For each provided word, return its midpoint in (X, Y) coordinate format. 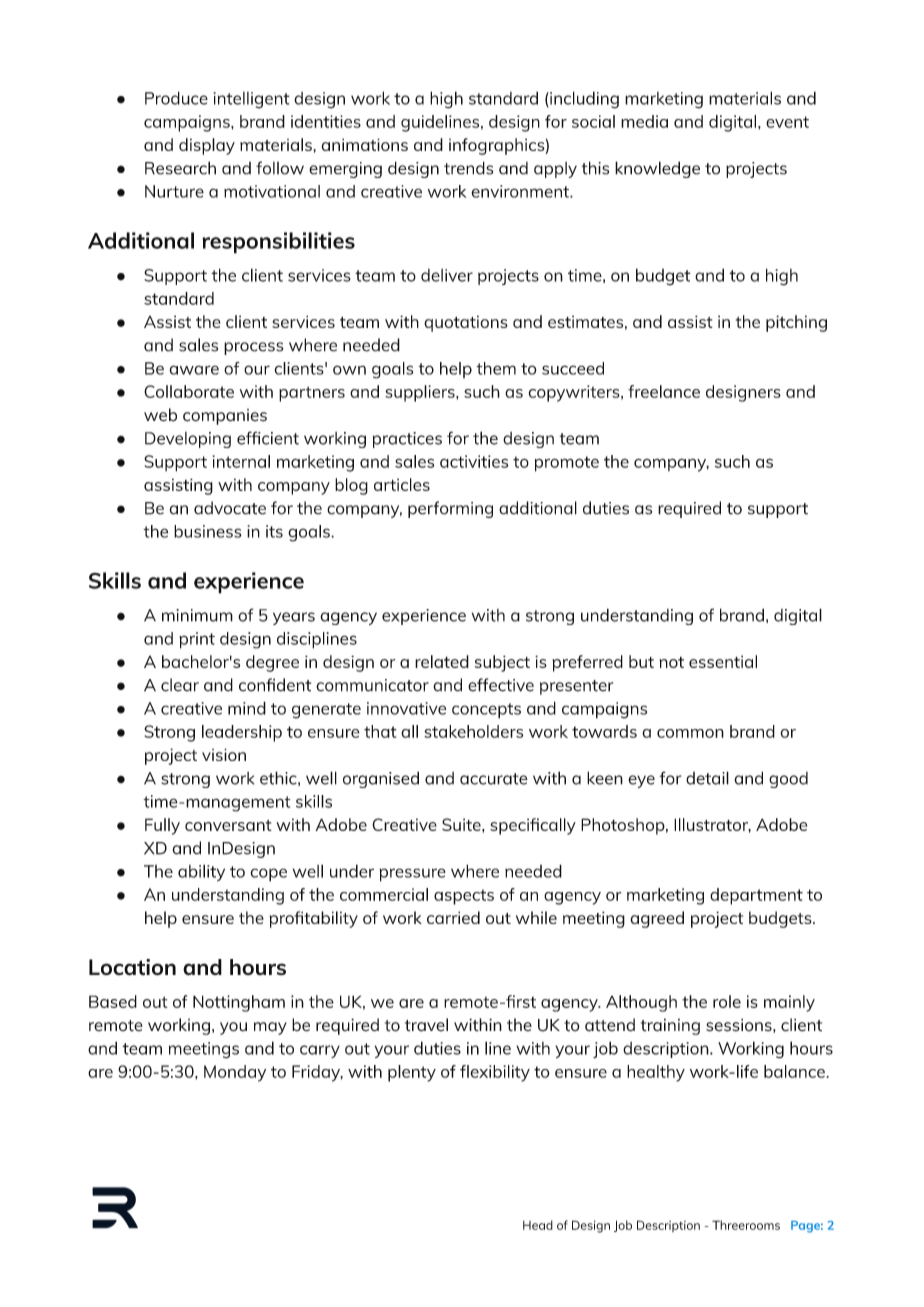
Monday (235, 1073)
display (207, 146)
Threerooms (746, 1225)
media (644, 121)
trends (468, 168)
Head (538, 1225)
